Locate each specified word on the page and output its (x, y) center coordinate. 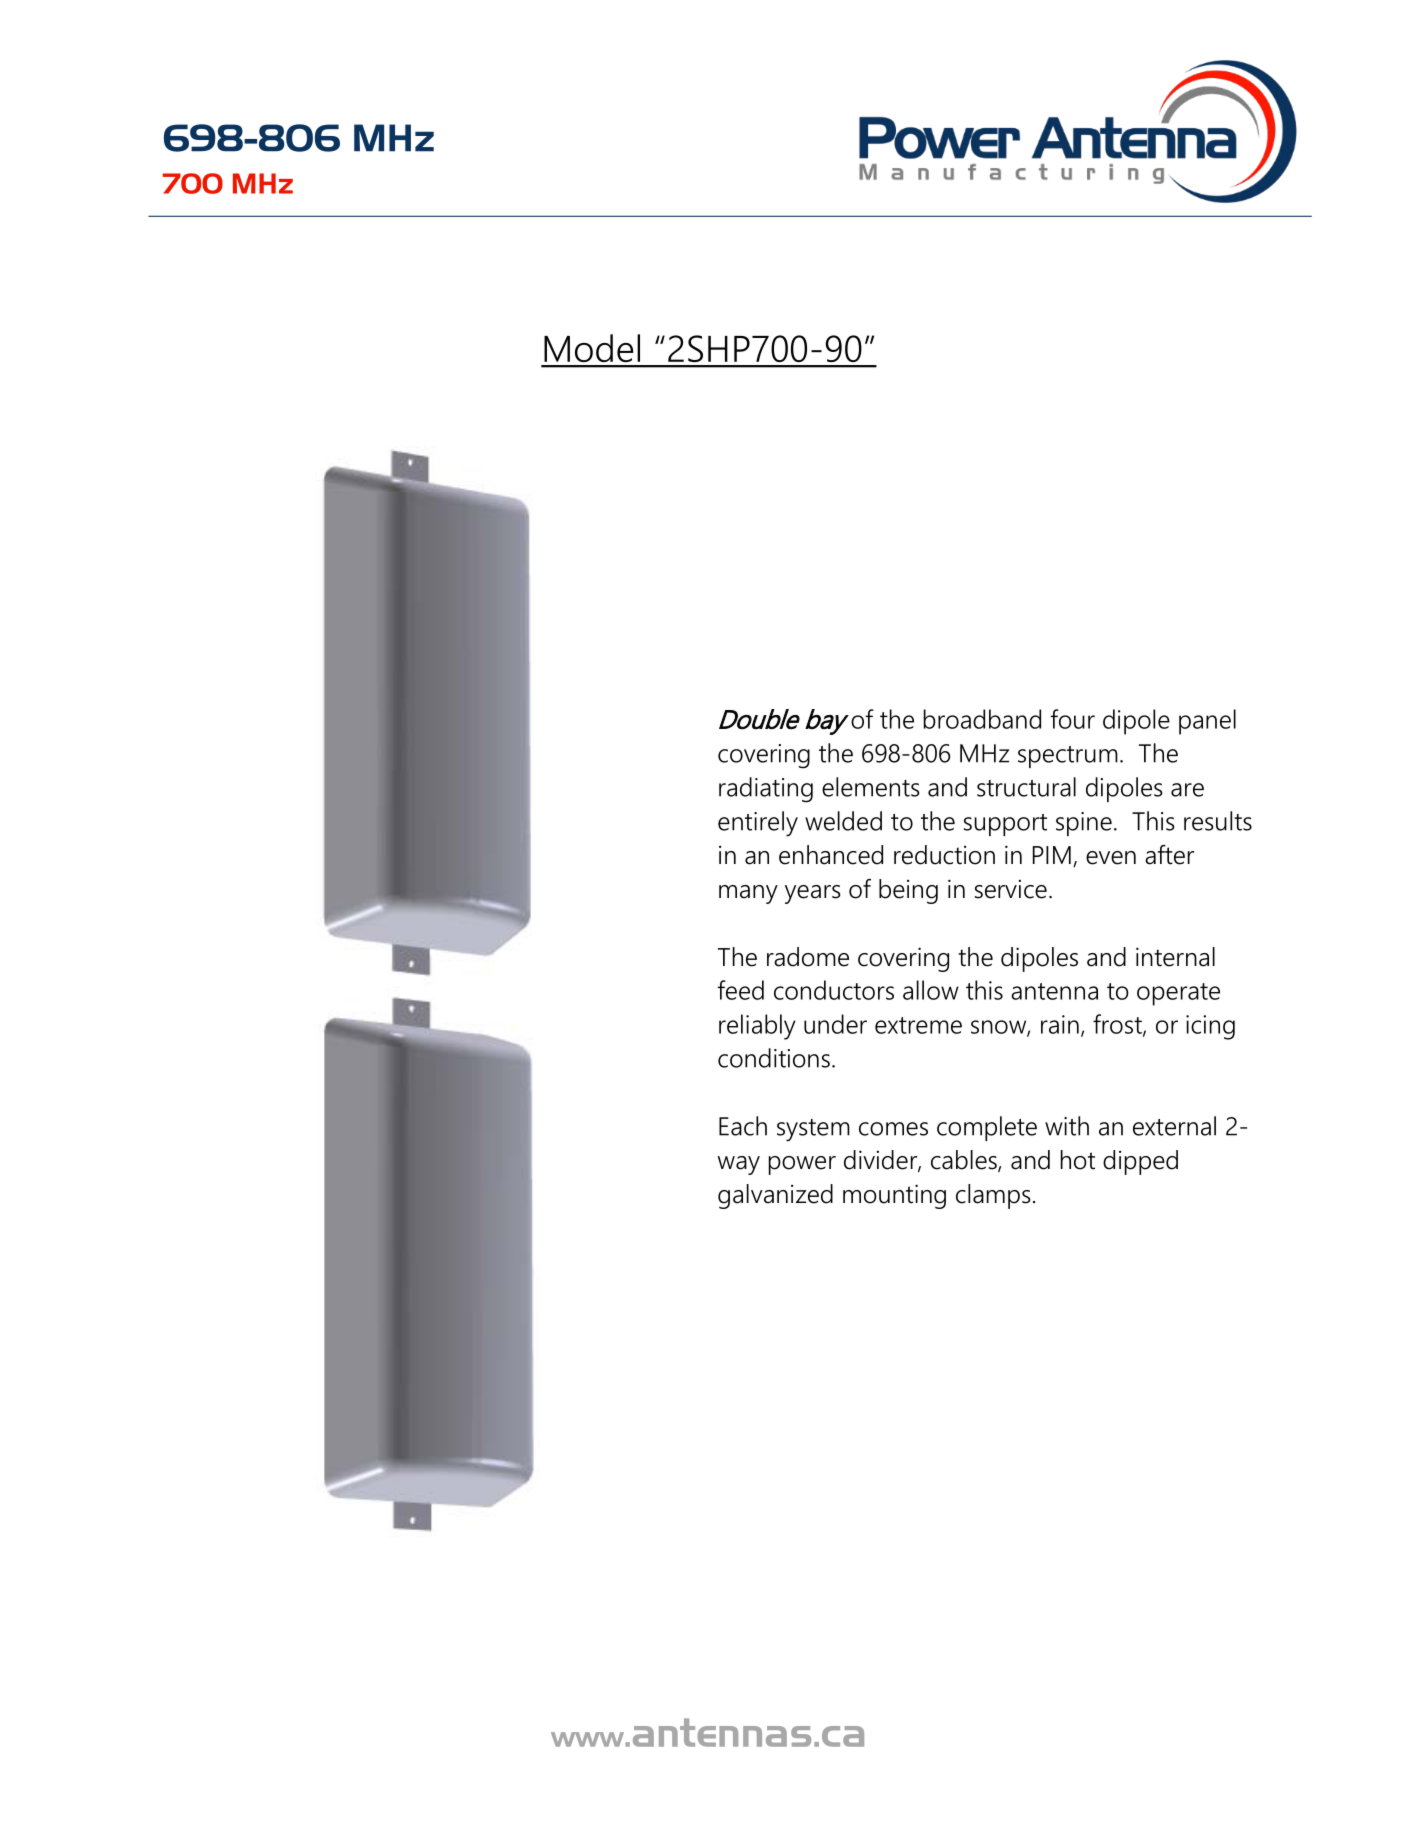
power (802, 1165)
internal (1175, 957)
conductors (834, 990)
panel (1207, 722)
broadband (982, 719)
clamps (993, 1196)
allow (931, 990)
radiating (766, 790)
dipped (1140, 1162)
